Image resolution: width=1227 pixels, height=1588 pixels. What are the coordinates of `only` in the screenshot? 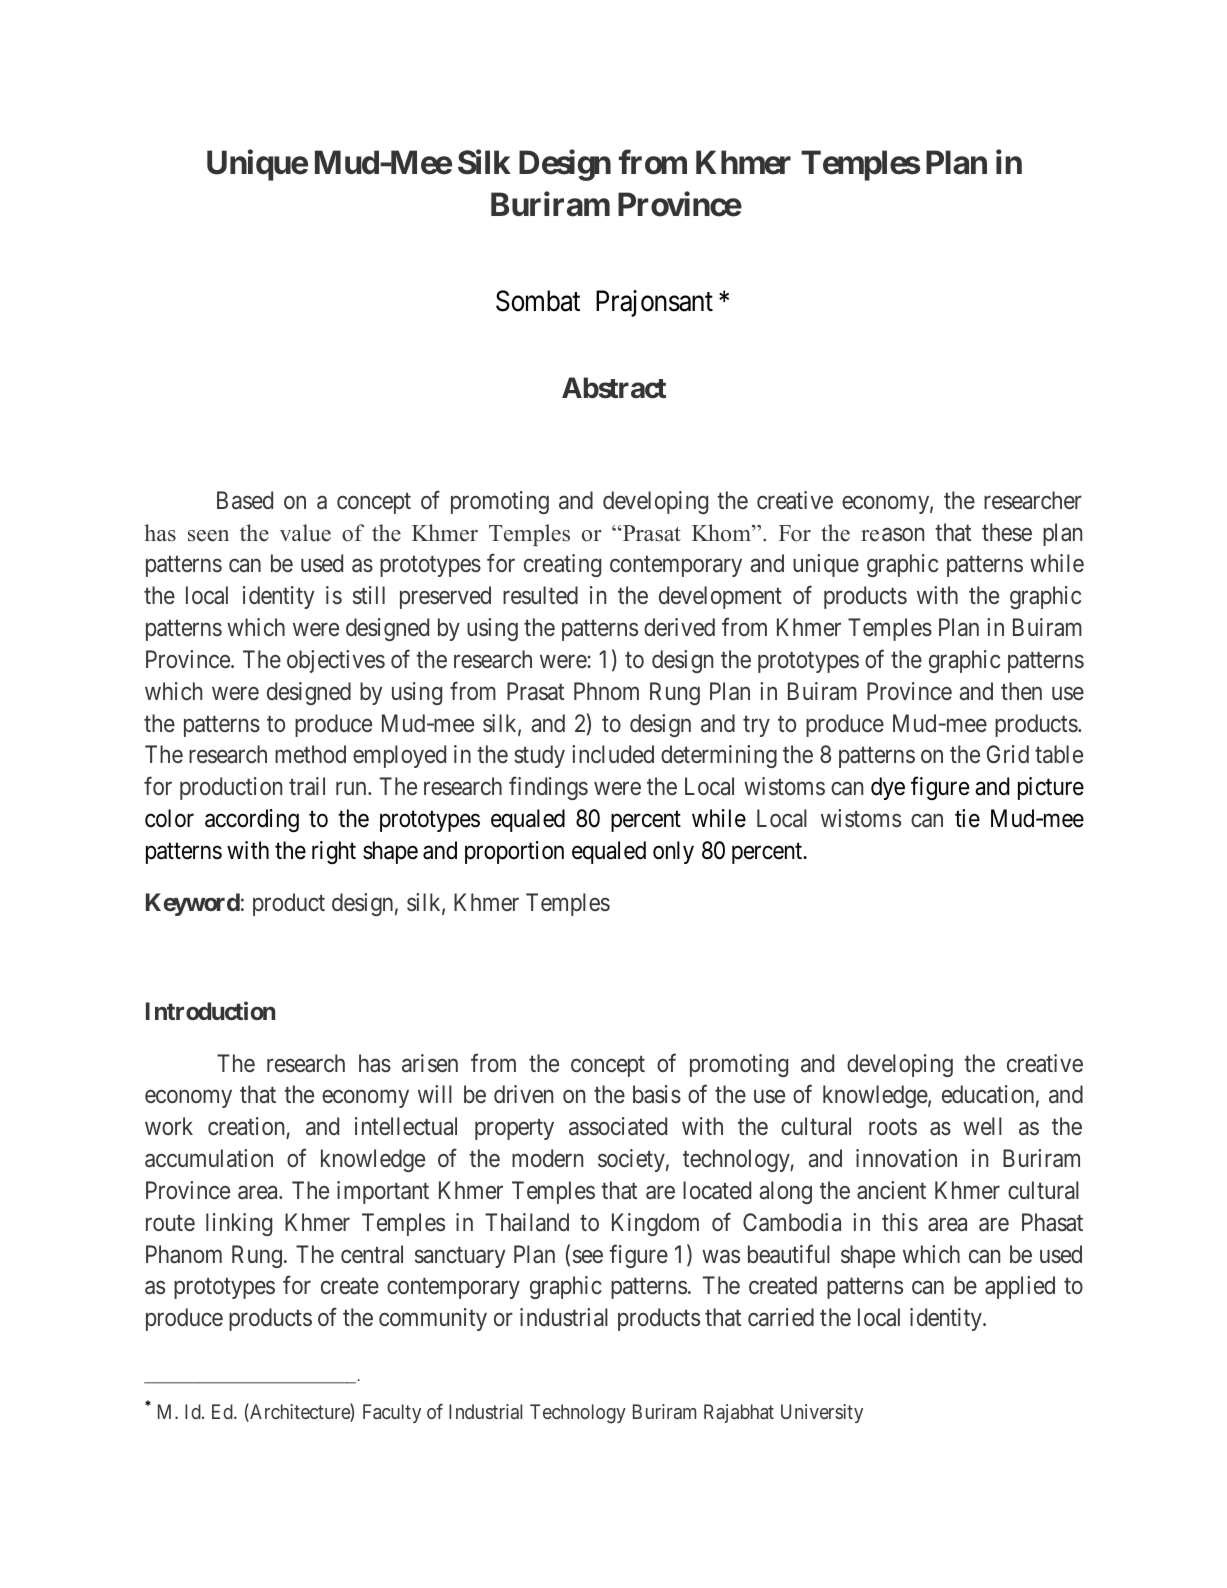 It's located at (673, 852).
